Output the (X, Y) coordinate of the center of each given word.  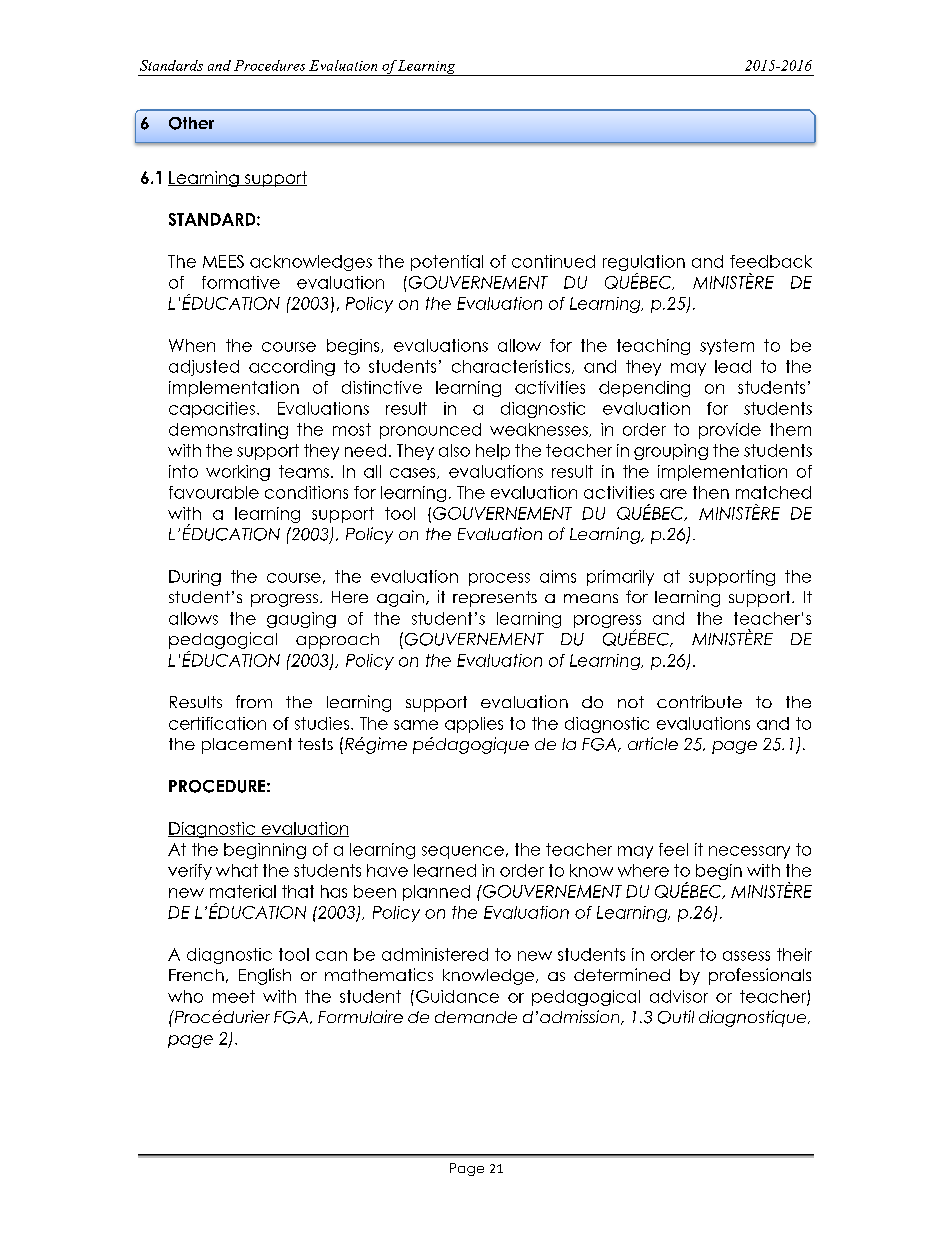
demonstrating (228, 431)
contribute (699, 701)
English (265, 976)
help (493, 452)
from (254, 701)
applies (474, 725)
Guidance (457, 996)
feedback (771, 261)
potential (447, 263)
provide (730, 431)
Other (191, 123)
